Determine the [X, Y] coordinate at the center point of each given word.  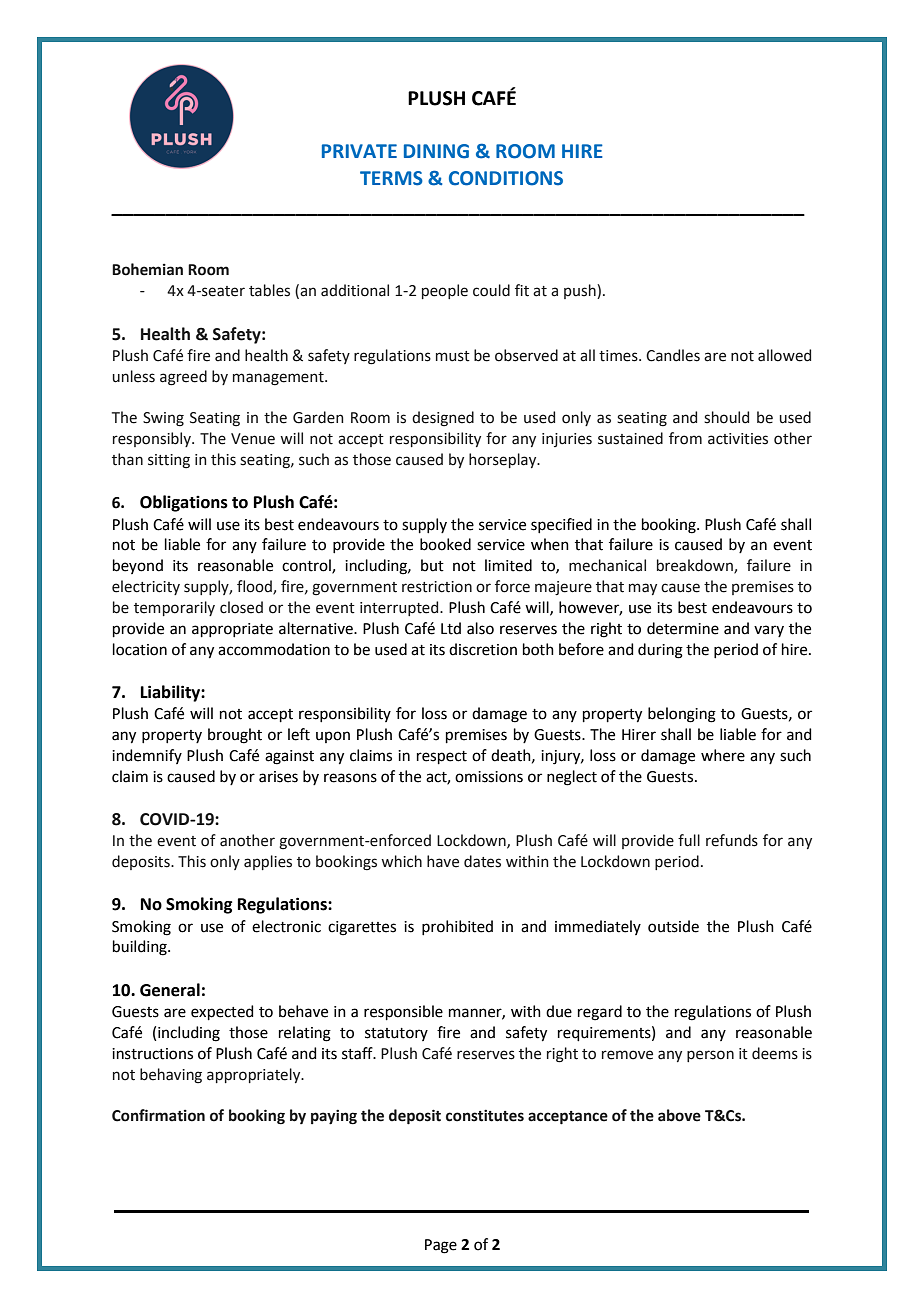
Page [441, 1246]
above [679, 1115]
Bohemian [147, 269]
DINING [436, 151]
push [581, 291]
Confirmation [158, 1115]
